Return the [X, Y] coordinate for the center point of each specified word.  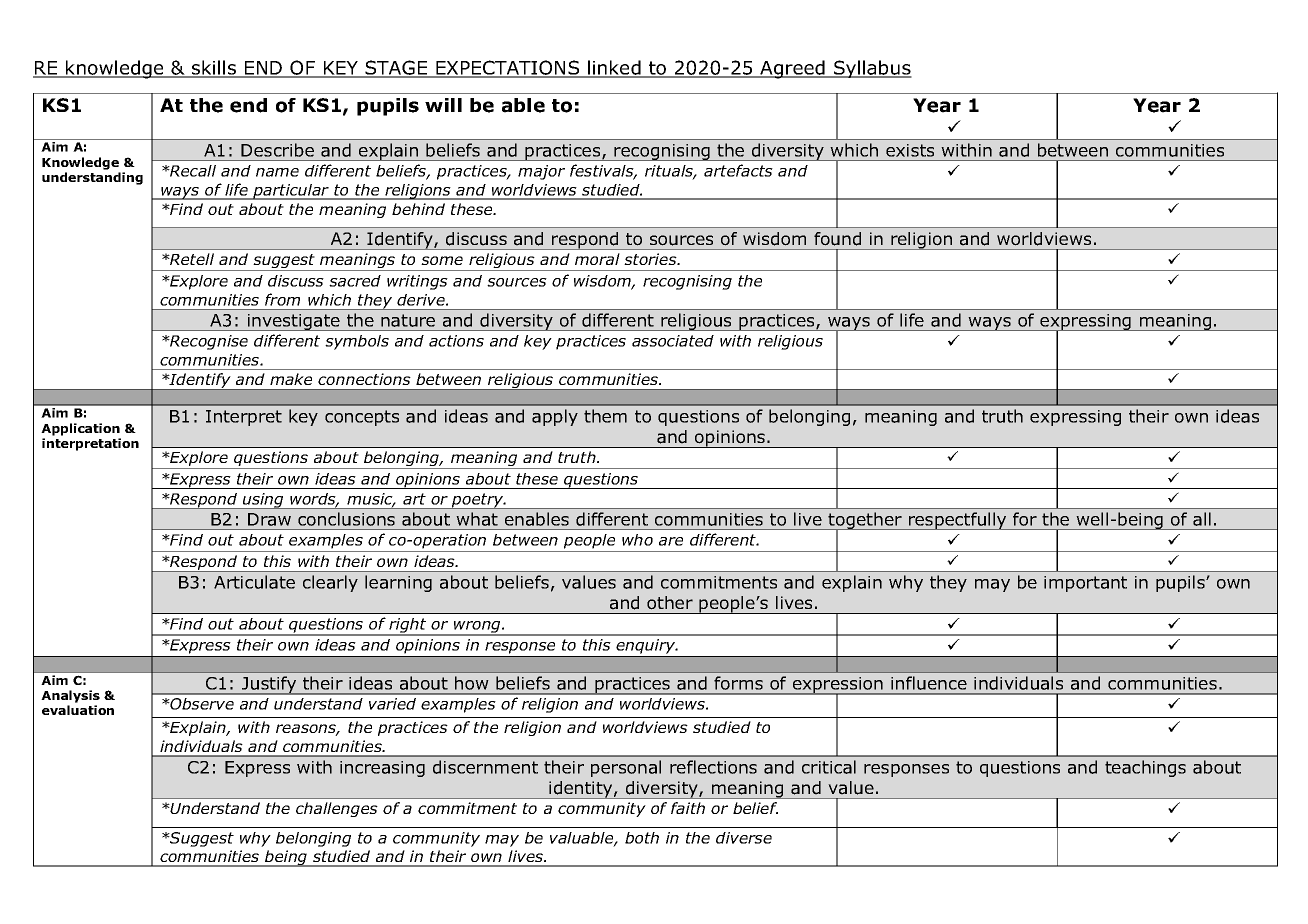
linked [614, 68]
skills [214, 68]
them [605, 416]
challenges [337, 809]
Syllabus [872, 69]
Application [80, 429]
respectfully [958, 521]
